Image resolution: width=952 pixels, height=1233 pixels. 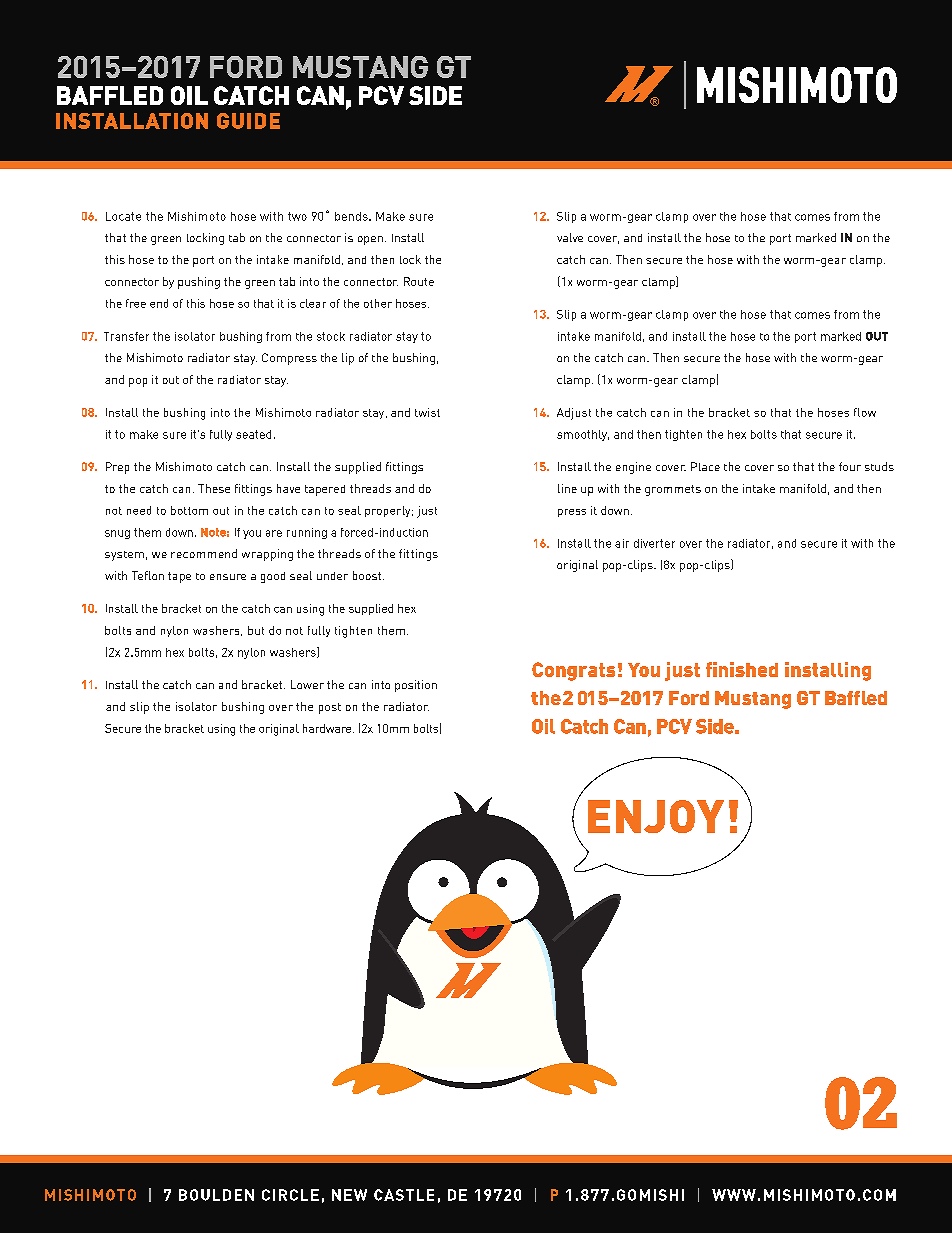 I want to click on ENJOY, so click(x=656, y=816).
